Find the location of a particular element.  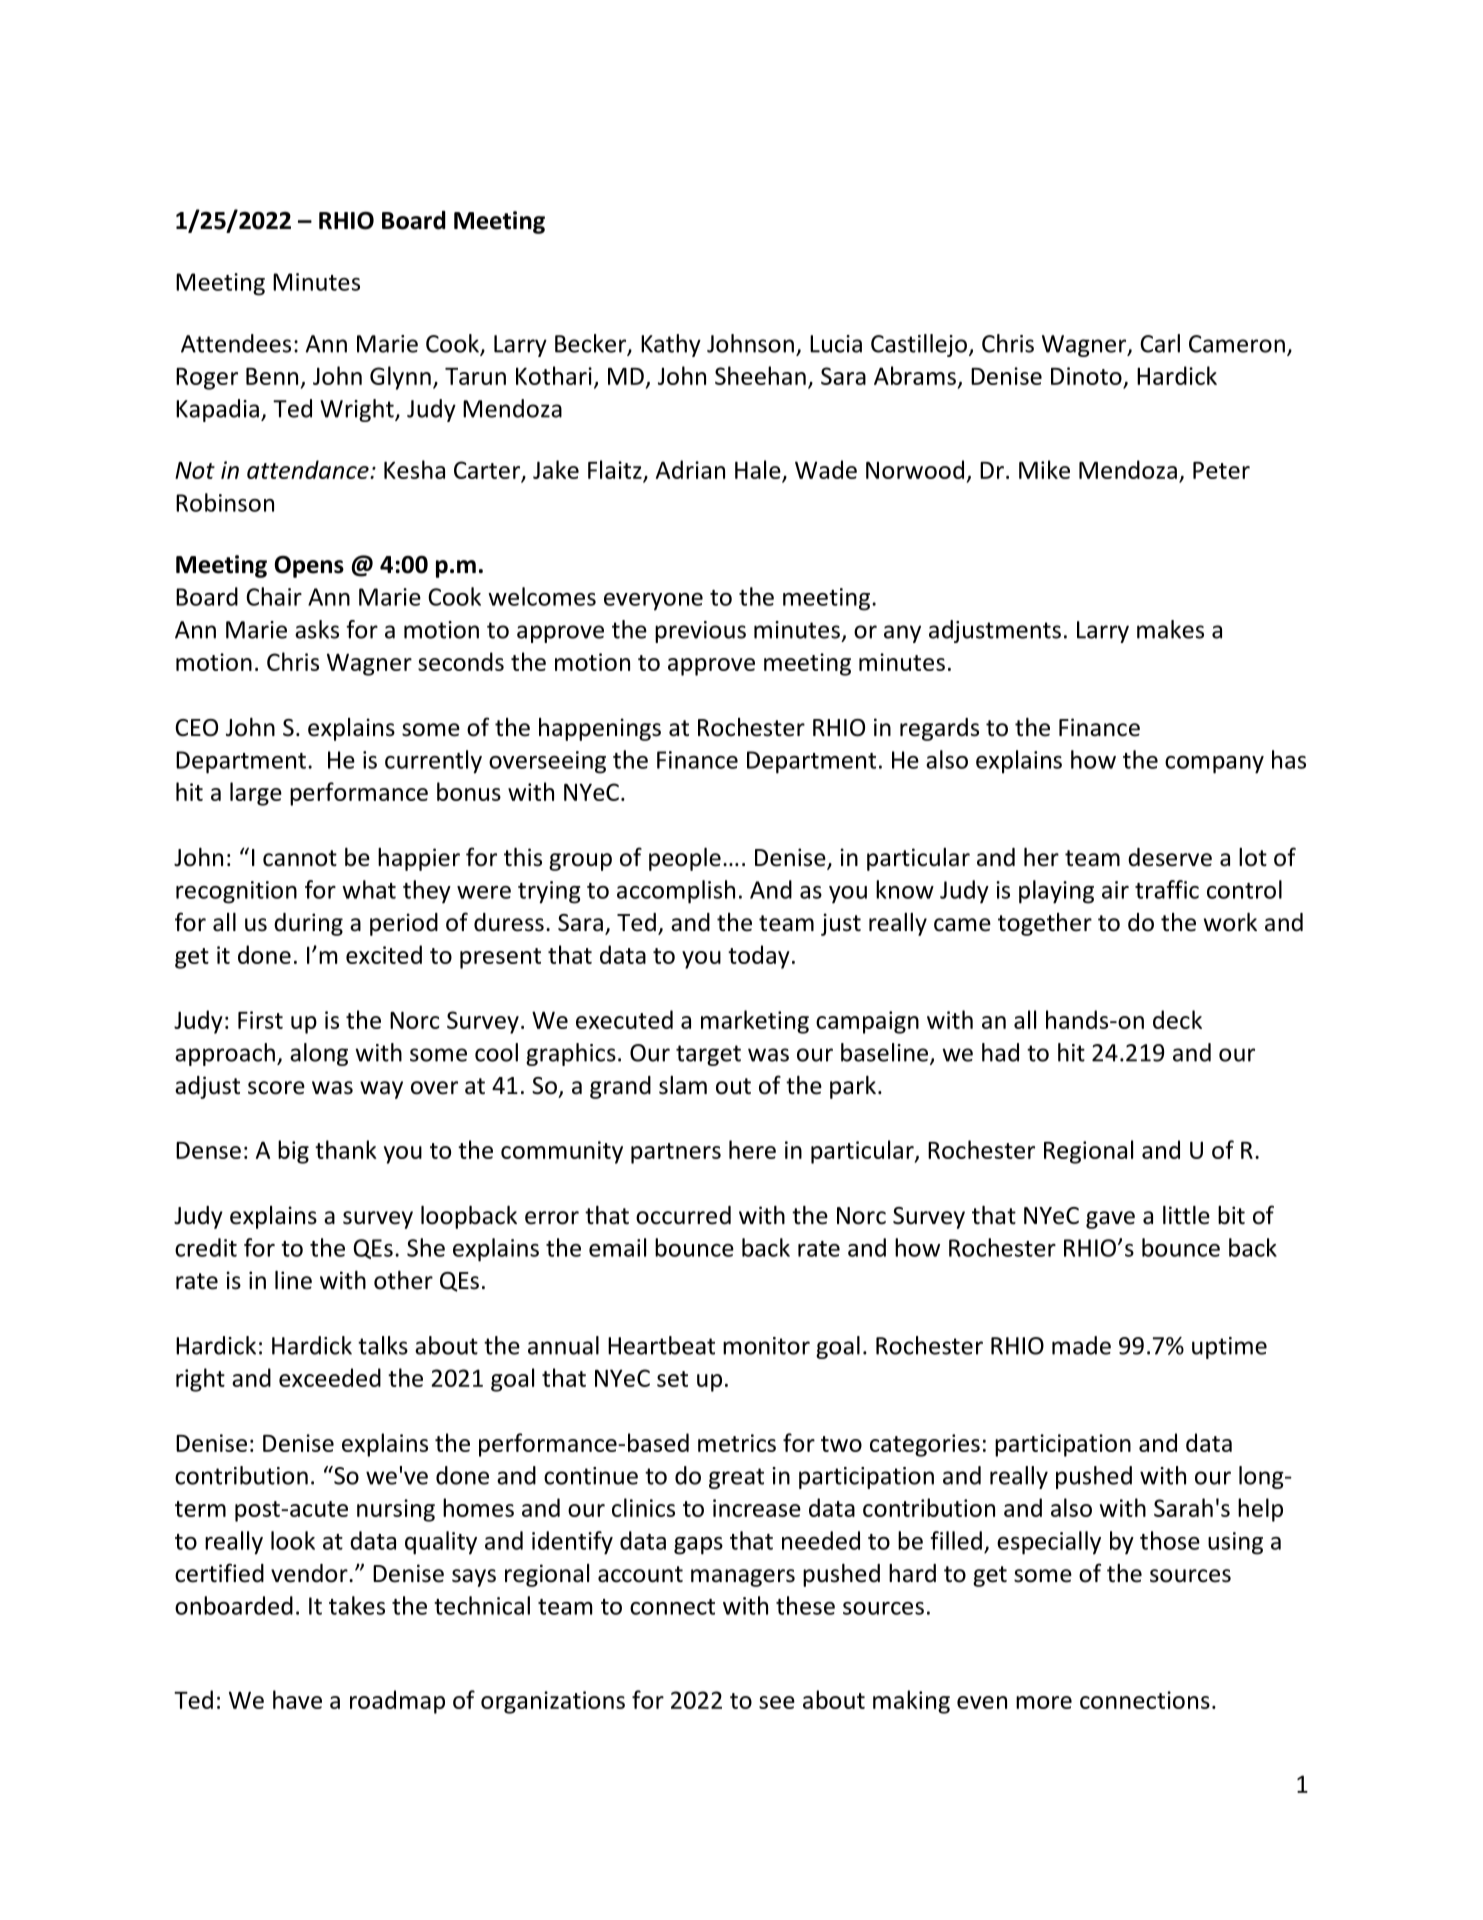

here is located at coordinates (752, 1149).
